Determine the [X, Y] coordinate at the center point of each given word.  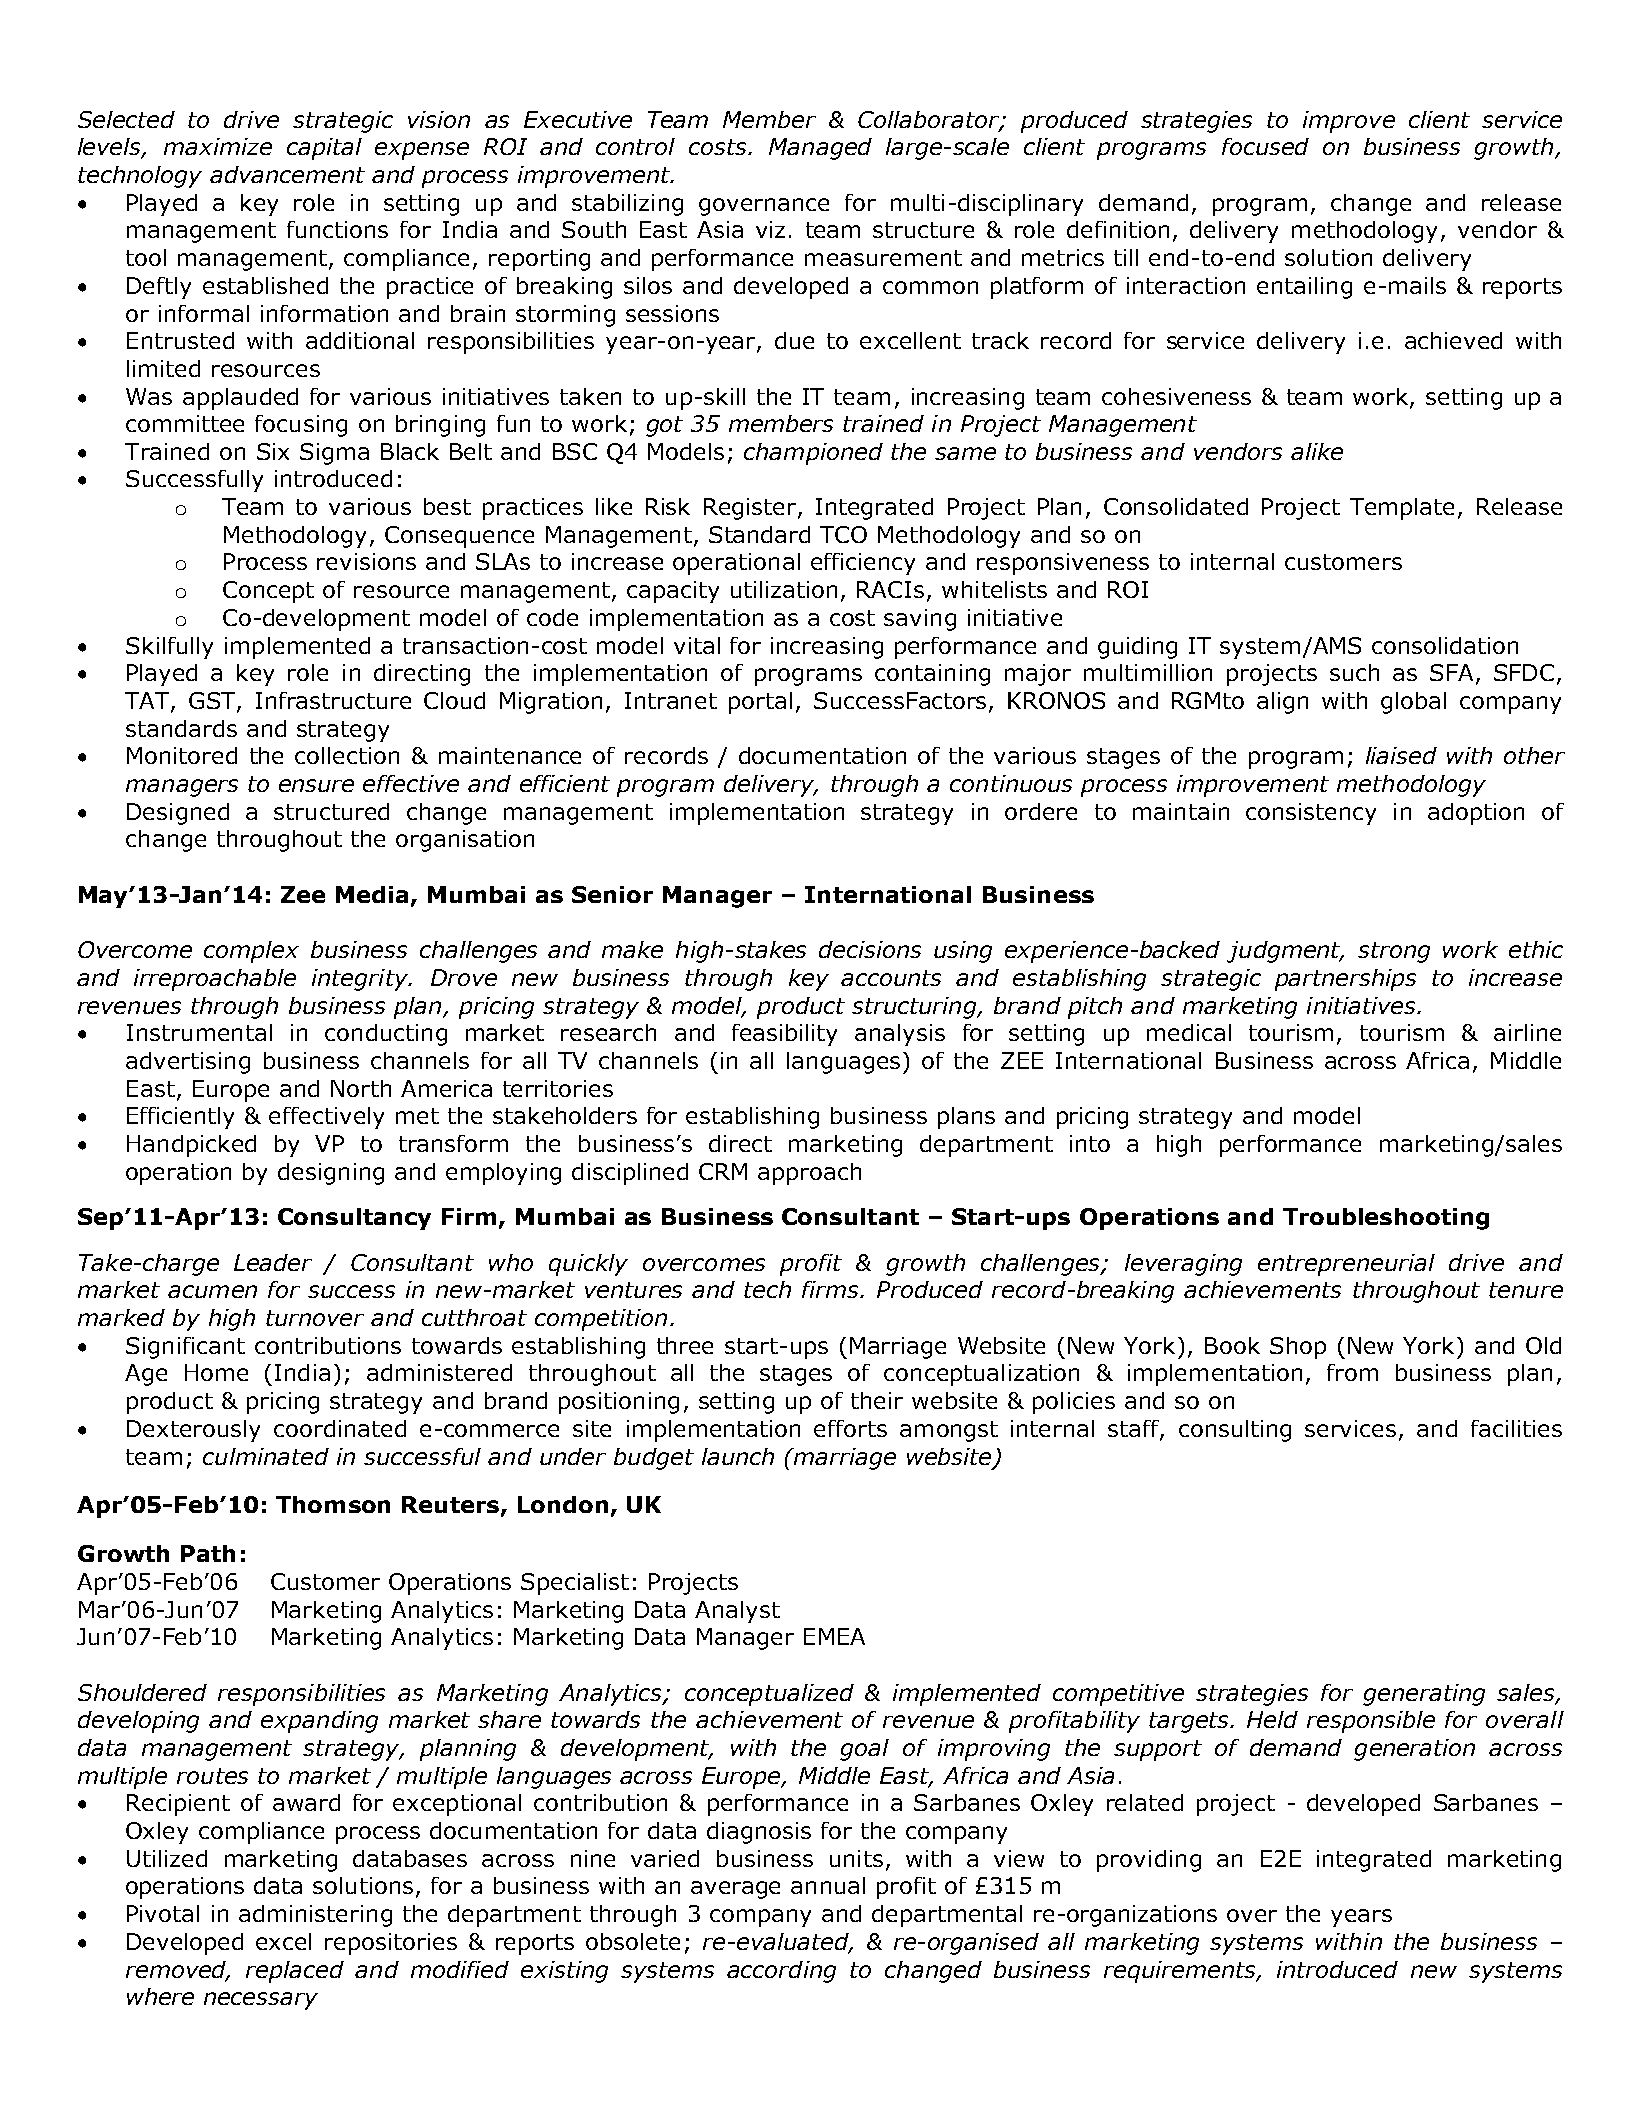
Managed [820, 149]
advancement [287, 174]
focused [1265, 146]
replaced [295, 1972]
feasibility [784, 1035]
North [361, 1088]
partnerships [1345, 980]
